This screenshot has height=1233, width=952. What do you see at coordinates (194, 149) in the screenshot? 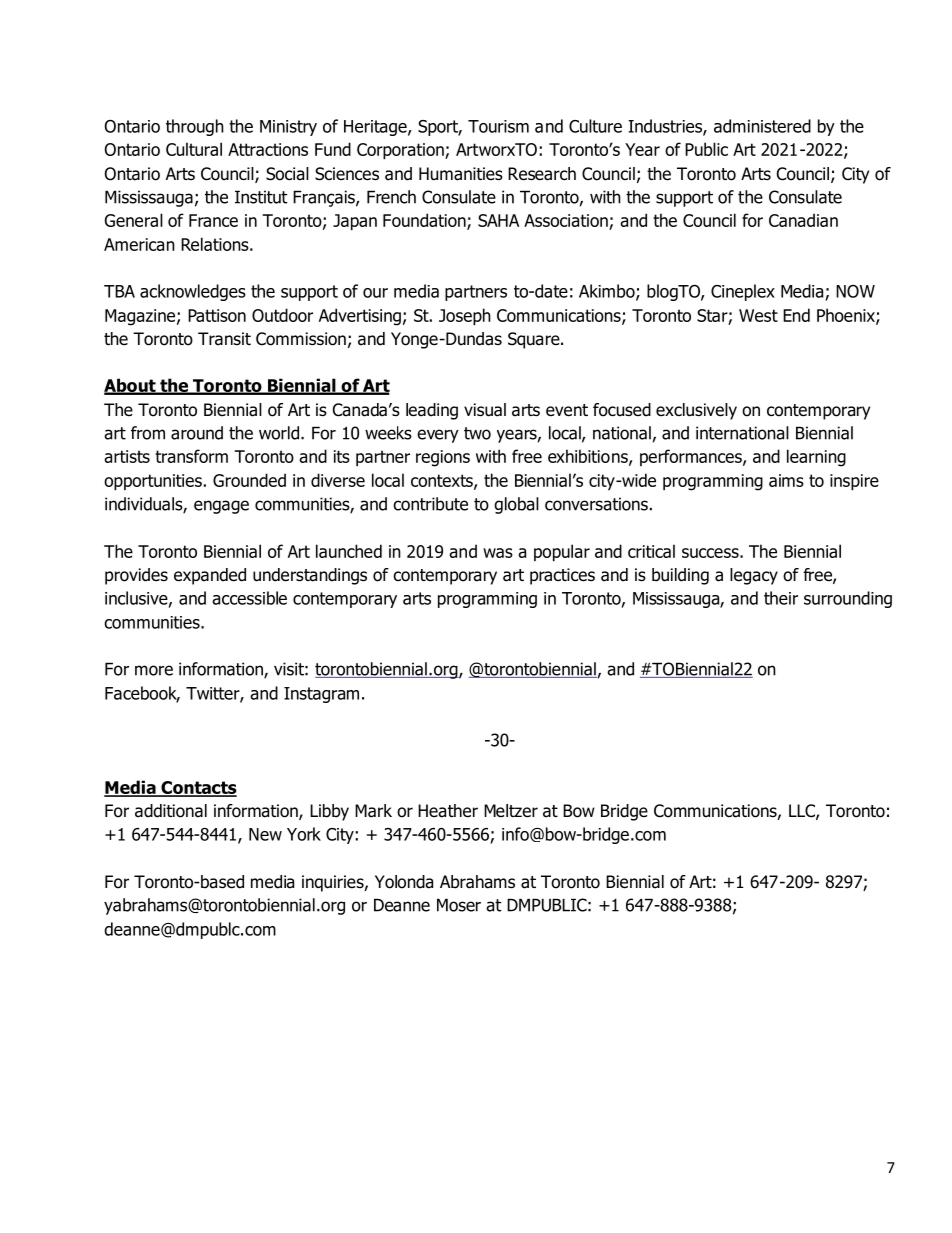
I see `Cultural` at bounding box center [194, 149].
